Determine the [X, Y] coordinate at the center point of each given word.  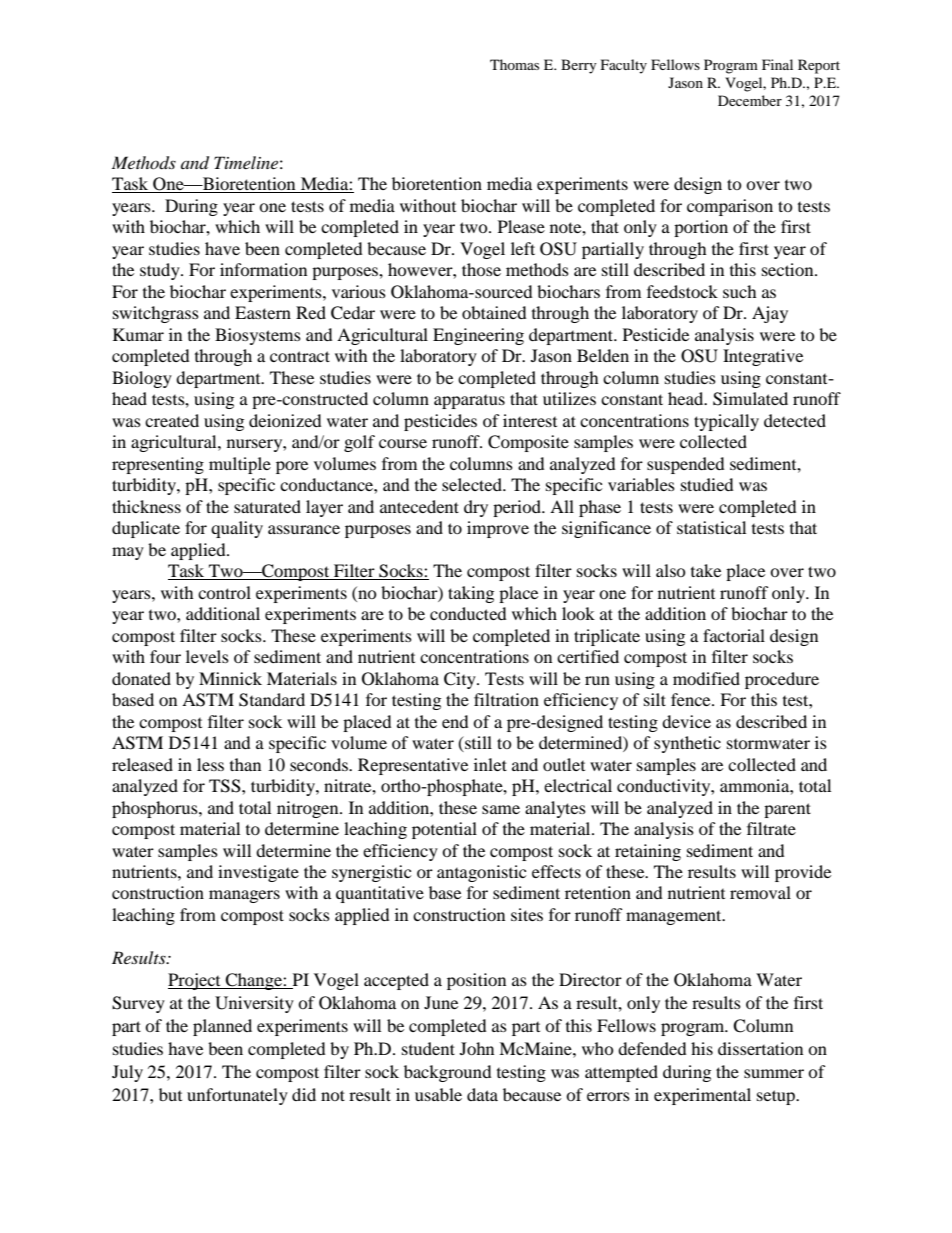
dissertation [760, 1048]
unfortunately [237, 1096]
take [706, 570]
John [477, 1048]
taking [471, 594]
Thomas [514, 64]
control [224, 592]
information [263, 269]
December [750, 100]
